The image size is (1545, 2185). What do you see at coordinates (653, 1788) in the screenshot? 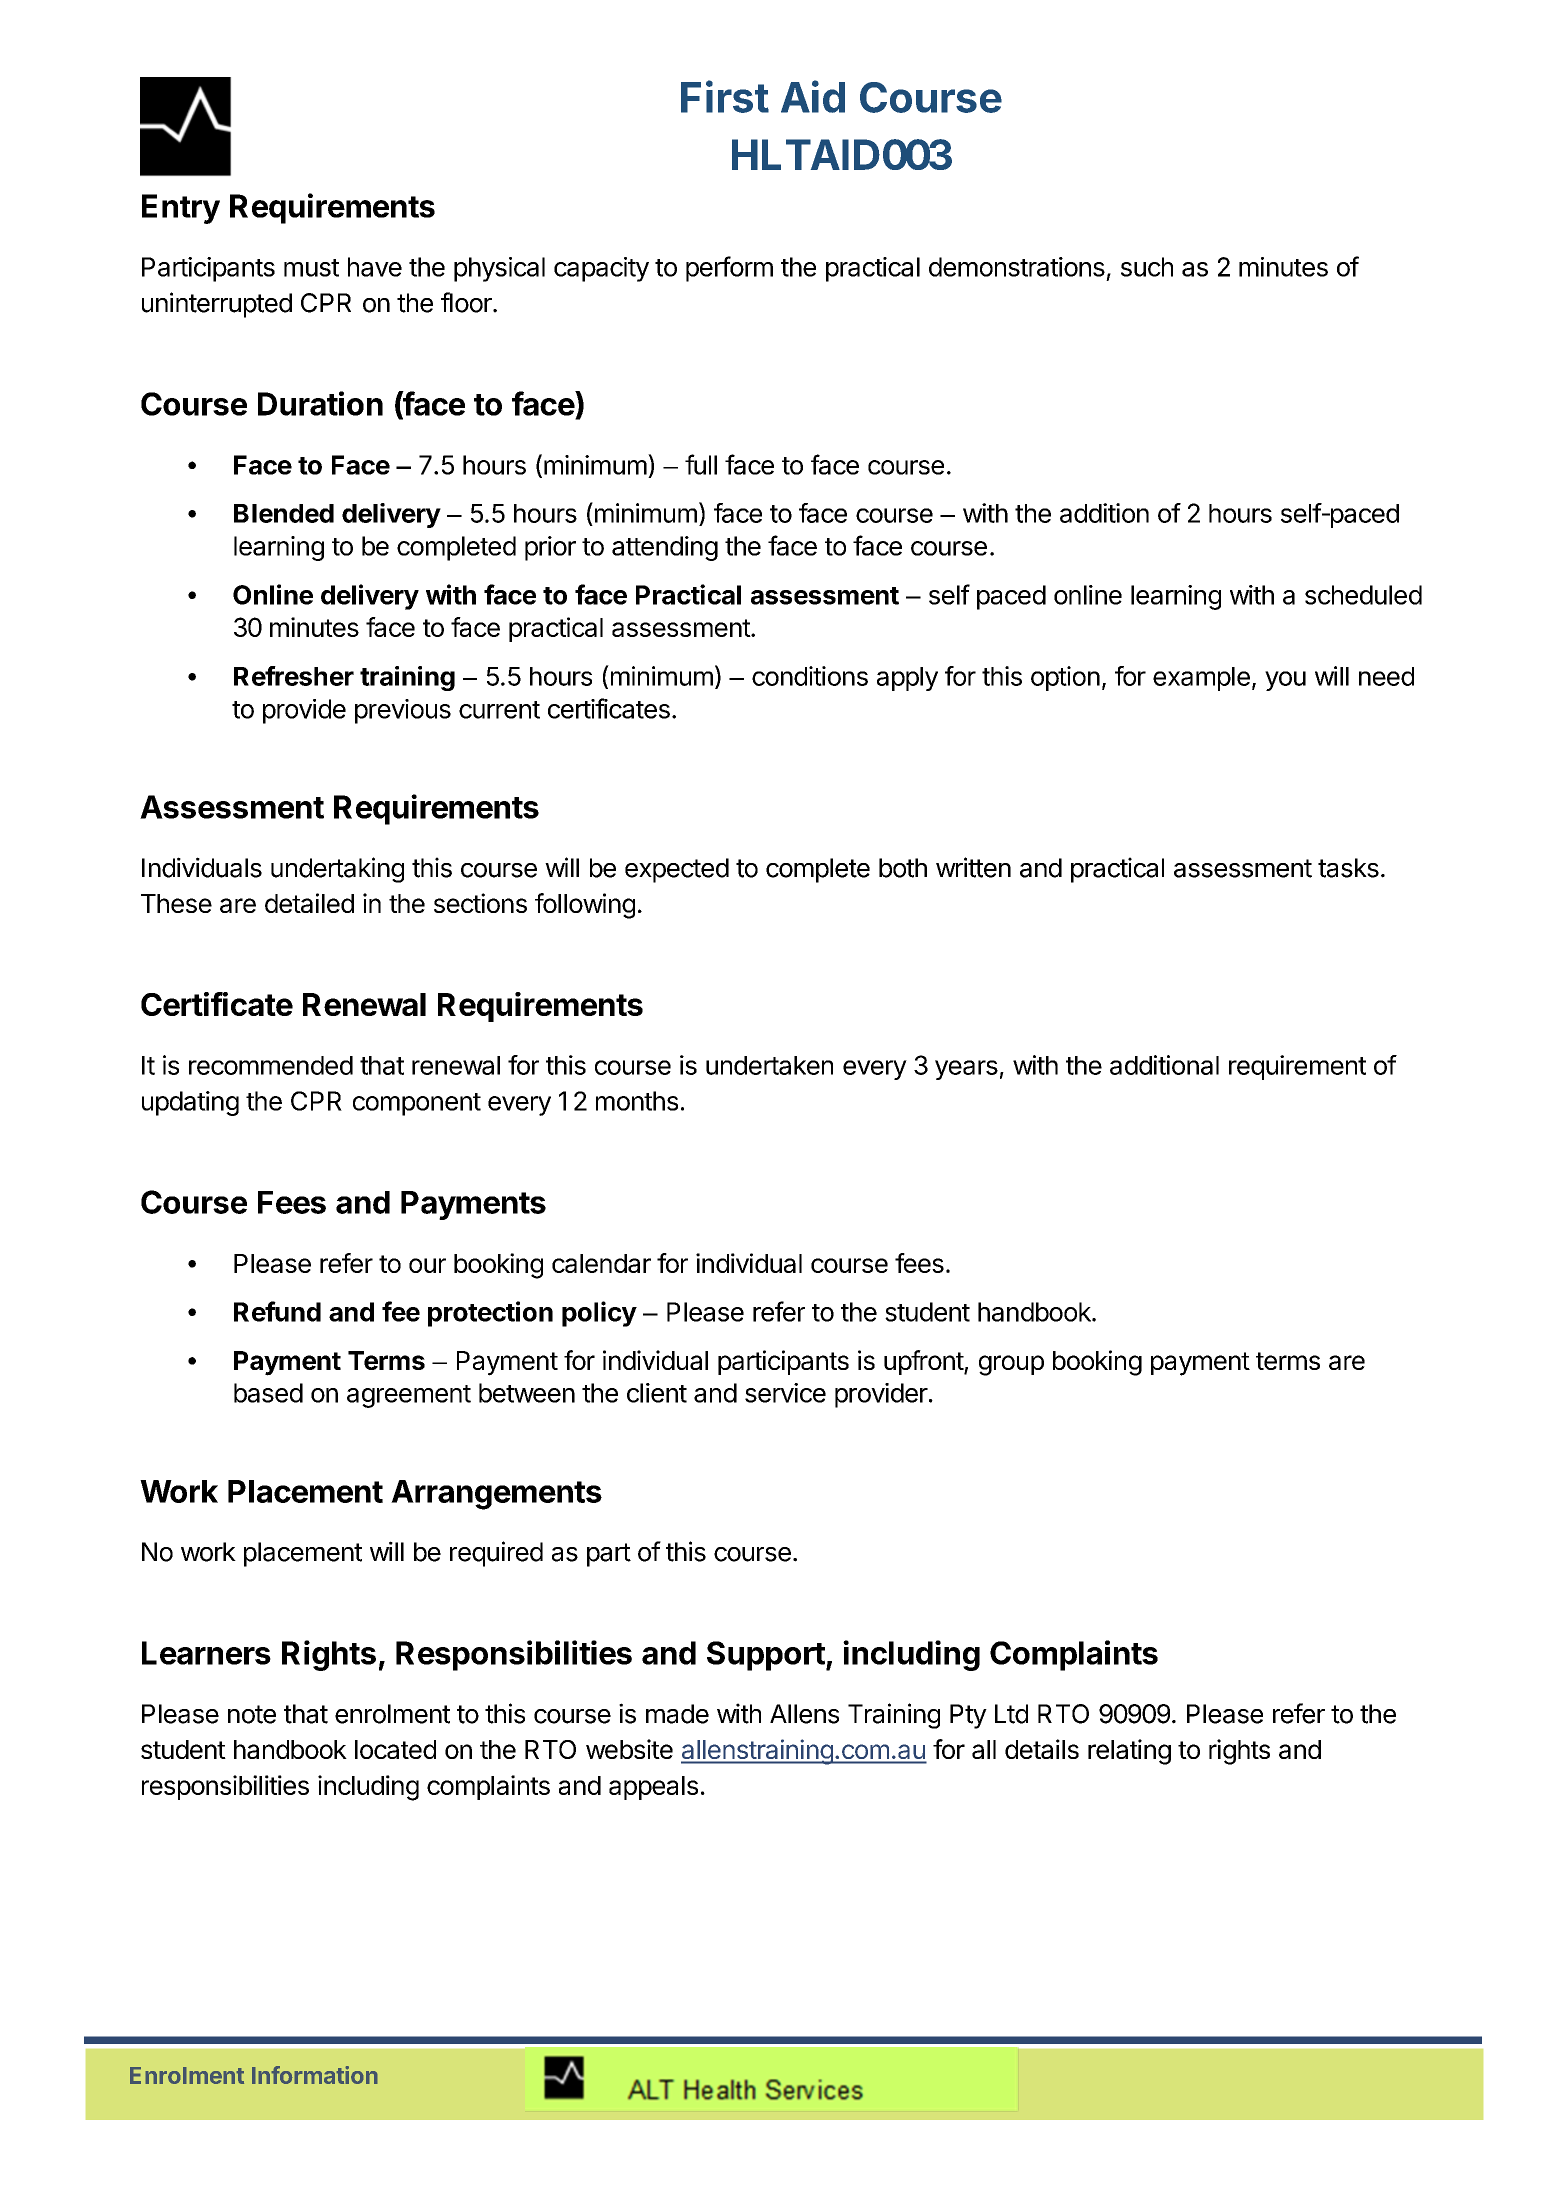
I see `appeals` at bounding box center [653, 1788].
